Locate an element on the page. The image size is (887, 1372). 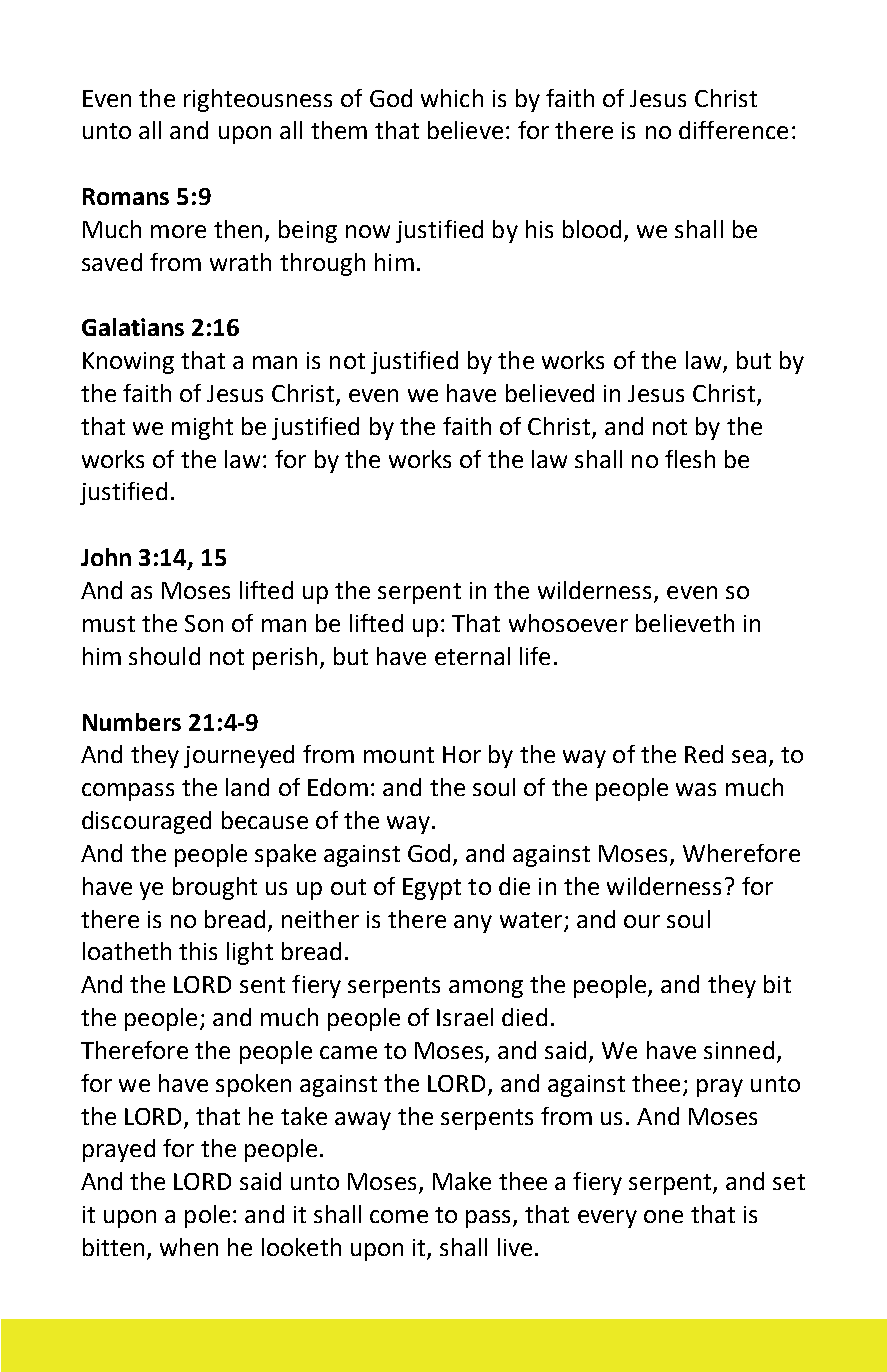
righteousness is located at coordinates (258, 100).
